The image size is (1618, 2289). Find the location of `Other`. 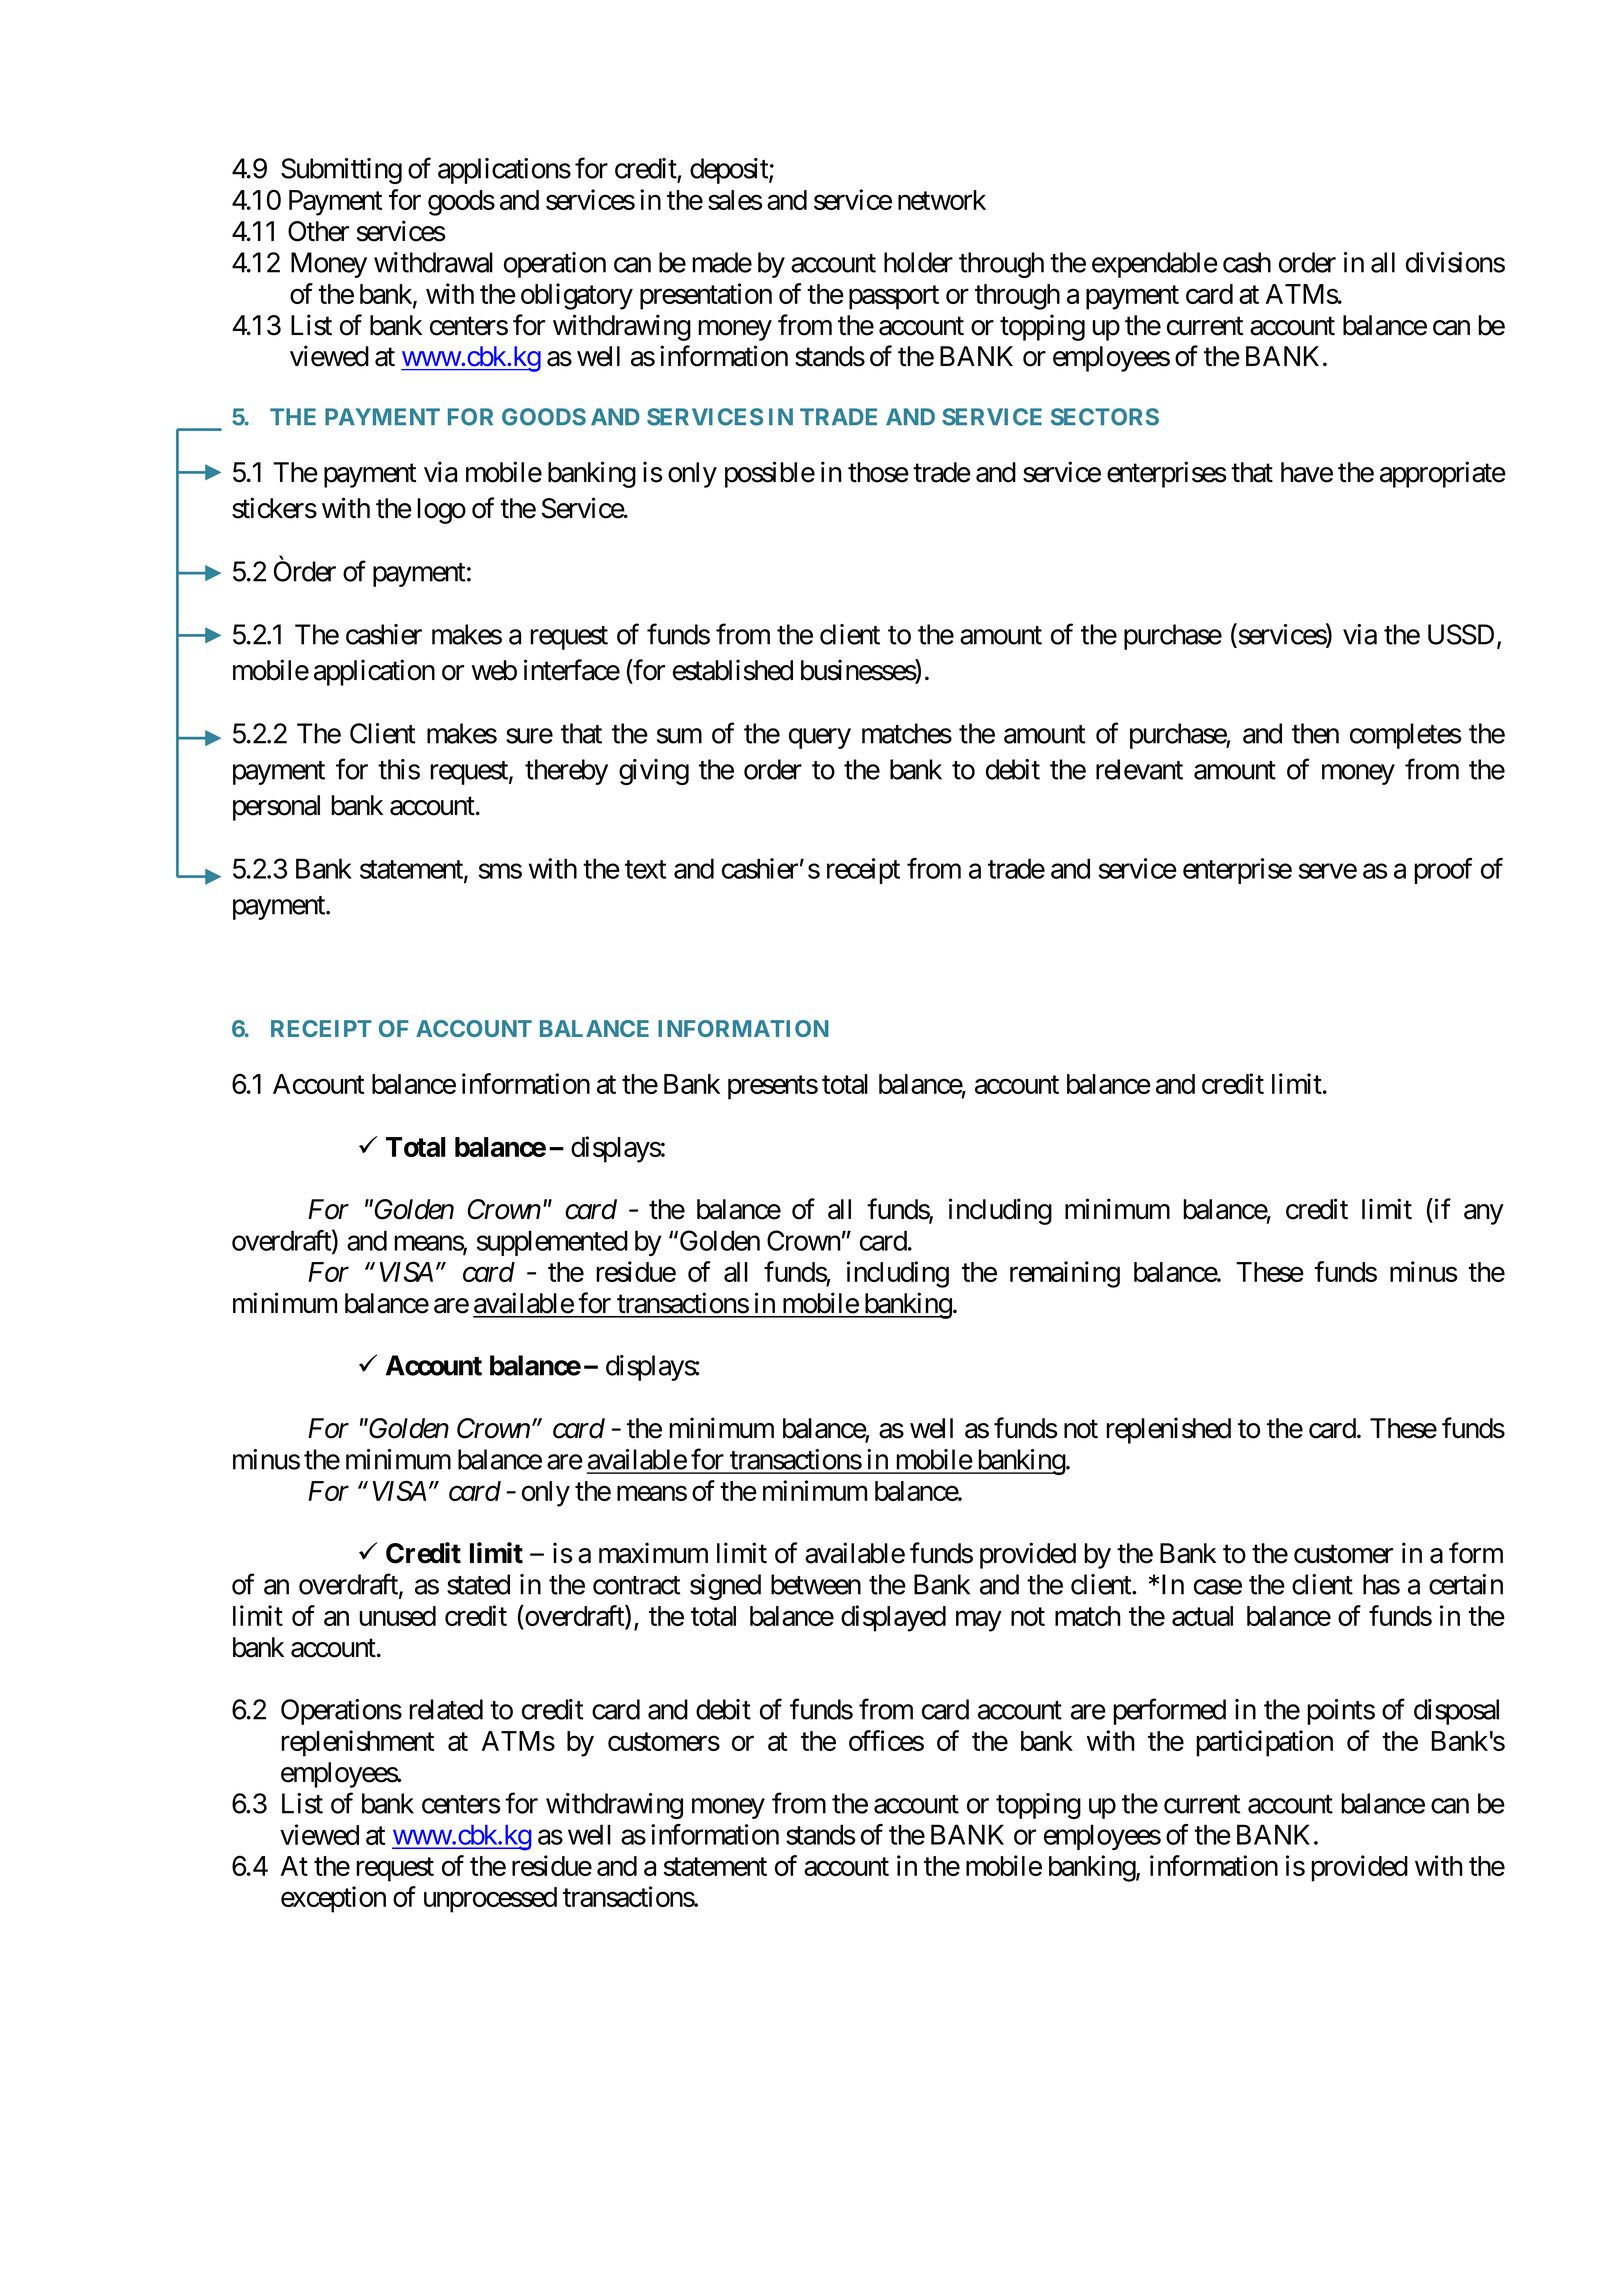

Other is located at coordinates (318, 231).
